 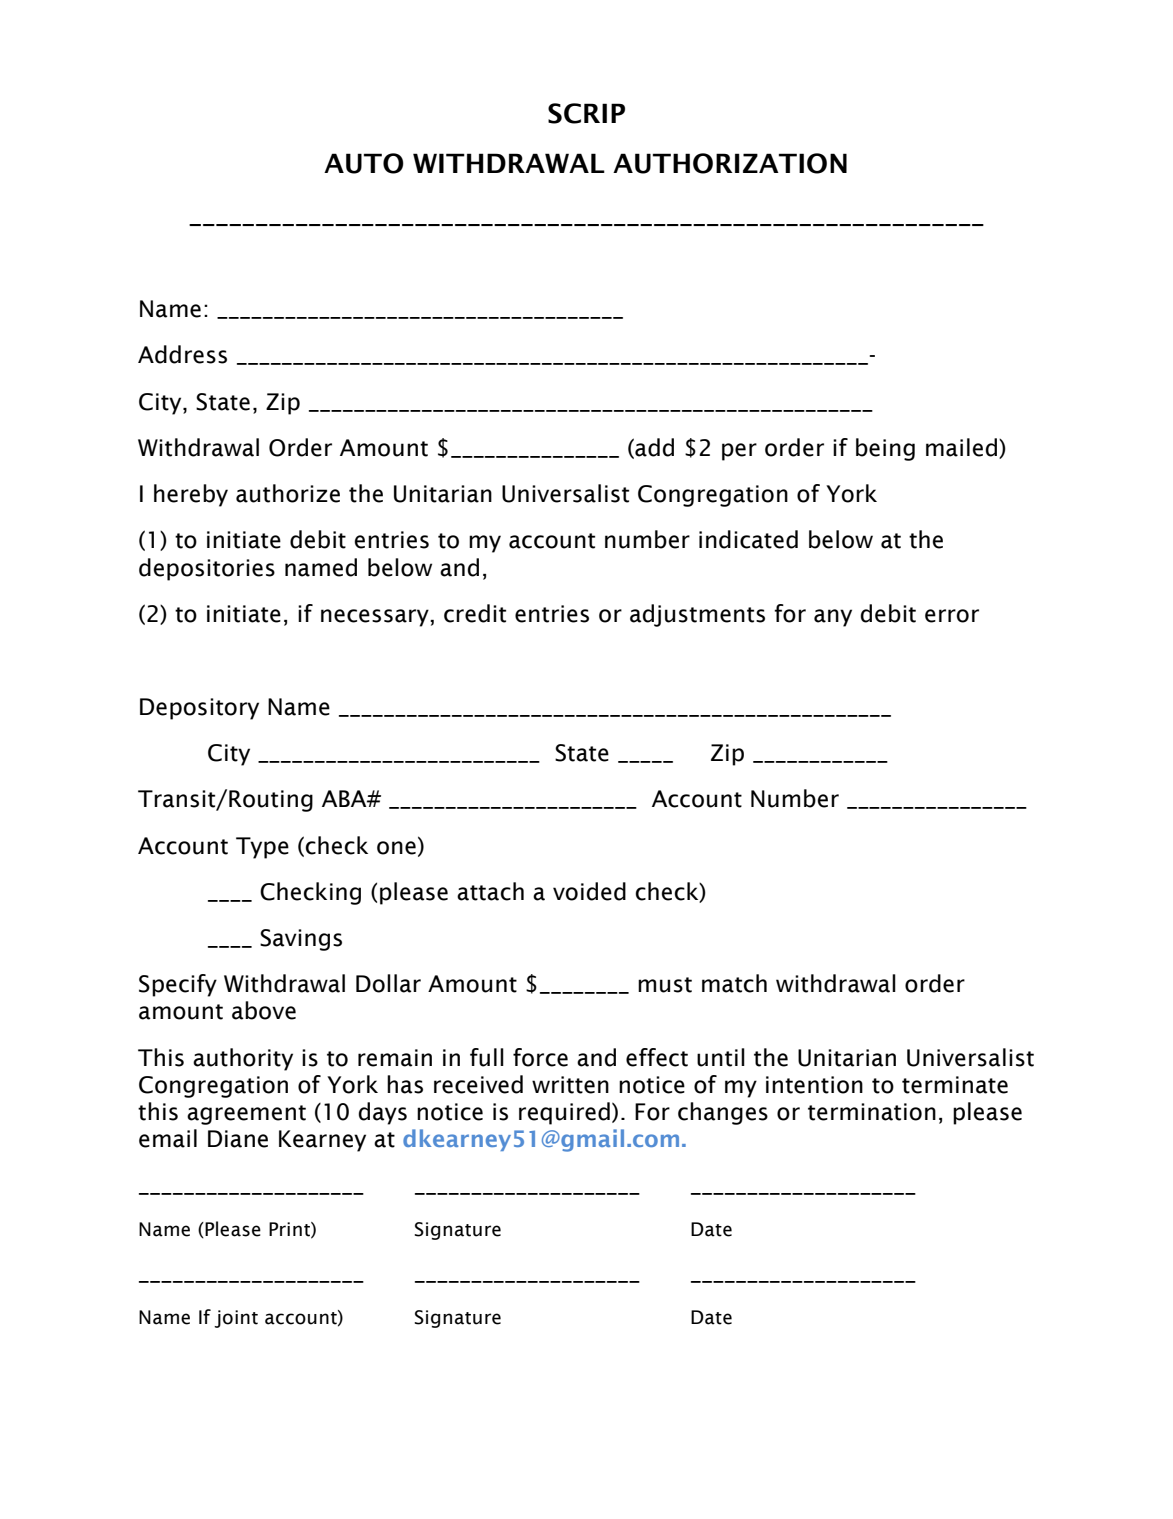 What do you see at coordinates (730, 163) in the screenshot?
I see `AUTHORIZATION` at bounding box center [730, 163].
